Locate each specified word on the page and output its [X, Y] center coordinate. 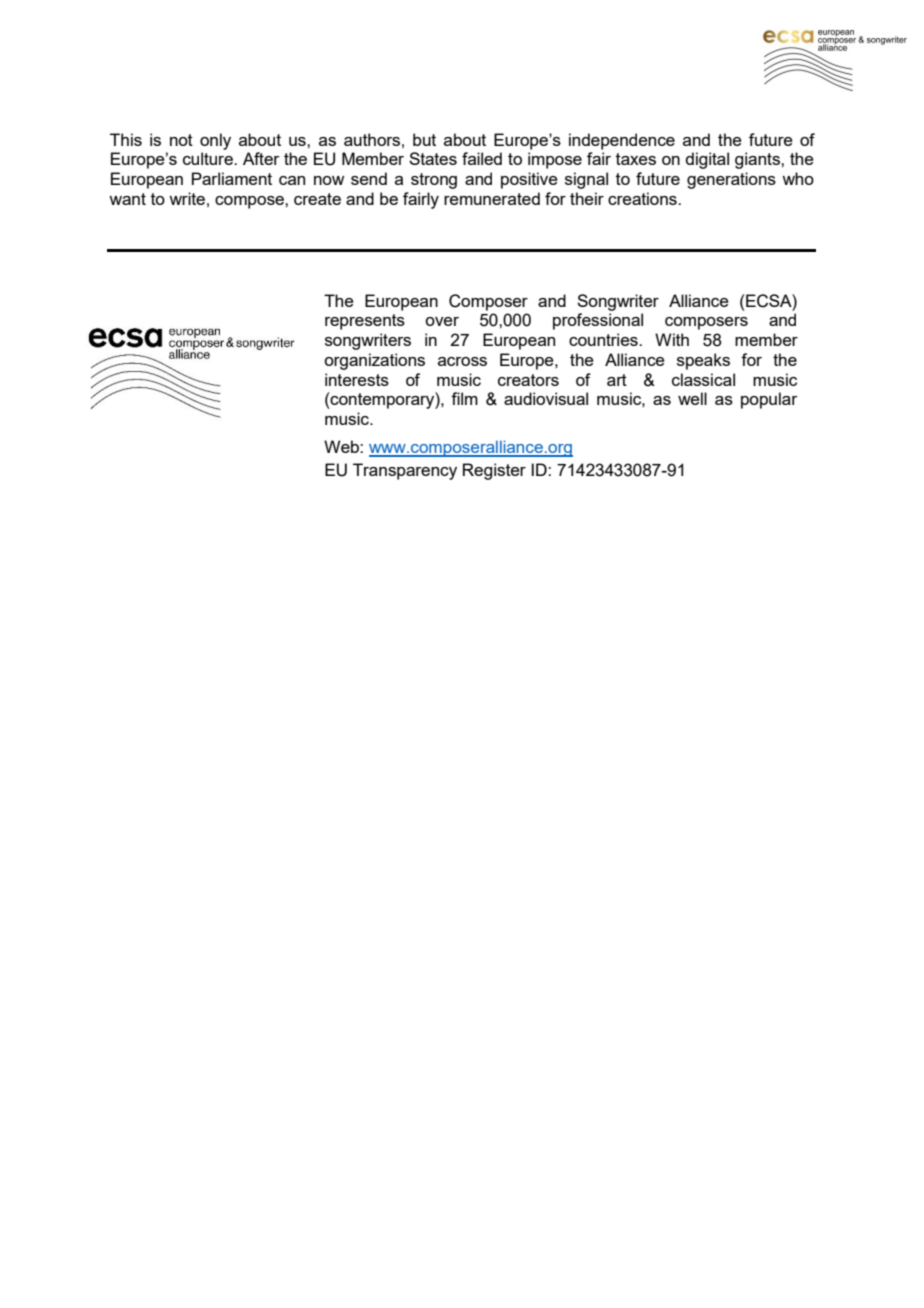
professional [598, 321]
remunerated [492, 198]
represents [365, 322]
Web [342, 446]
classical [703, 379]
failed [482, 158]
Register [494, 471]
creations [643, 198]
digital [707, 160]
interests [357, 379]
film [464, 398]
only [215, 141]
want [127, 199]
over [442, 321]
